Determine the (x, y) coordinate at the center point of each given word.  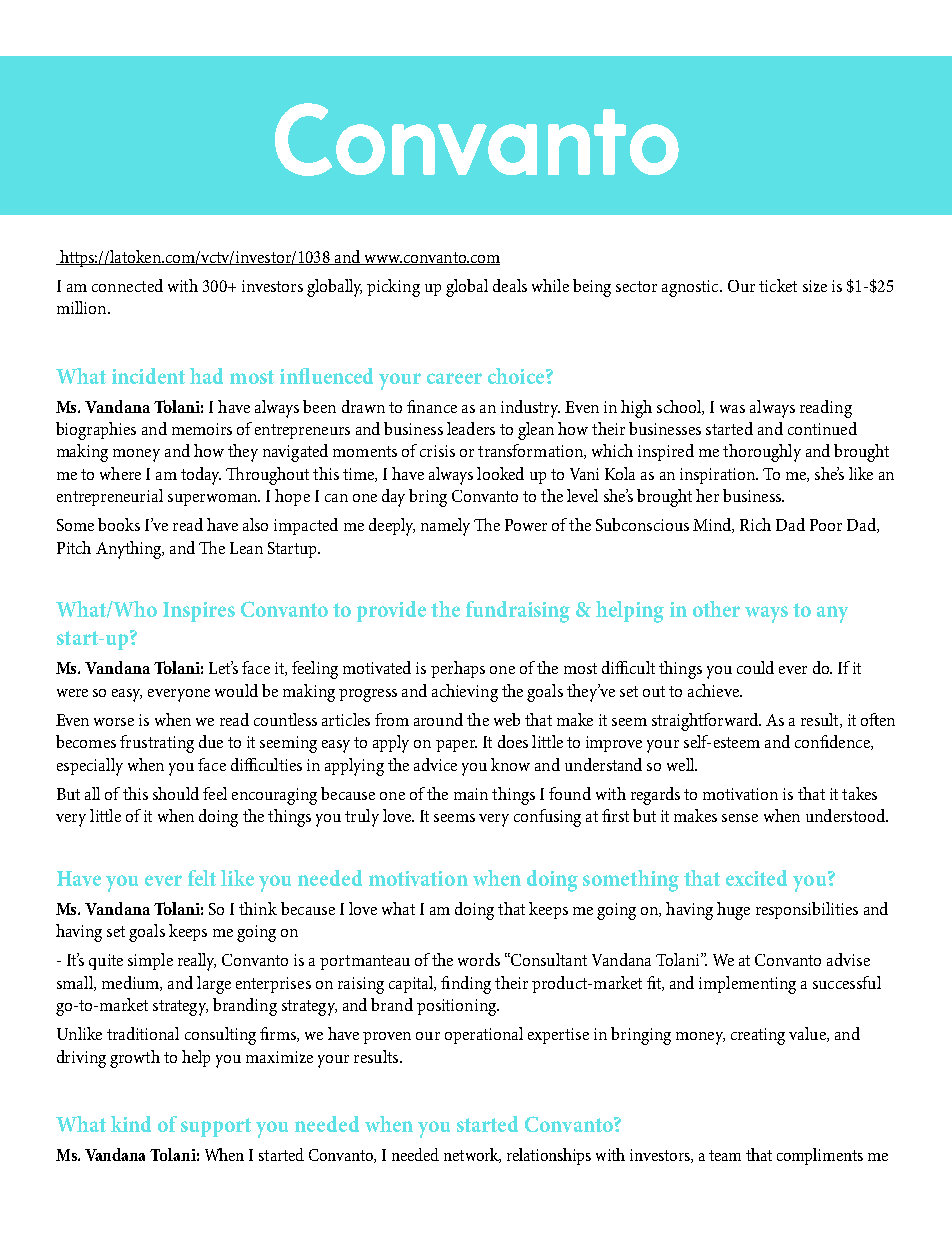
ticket (778, 285)
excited (756, 878)
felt (202, 878)
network (472, 1155)
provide (391, 611)
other (716, 609)
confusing (547, 818)
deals (510, 285)
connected (127, 285)
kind (131, 1124)
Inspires (199, 612)
